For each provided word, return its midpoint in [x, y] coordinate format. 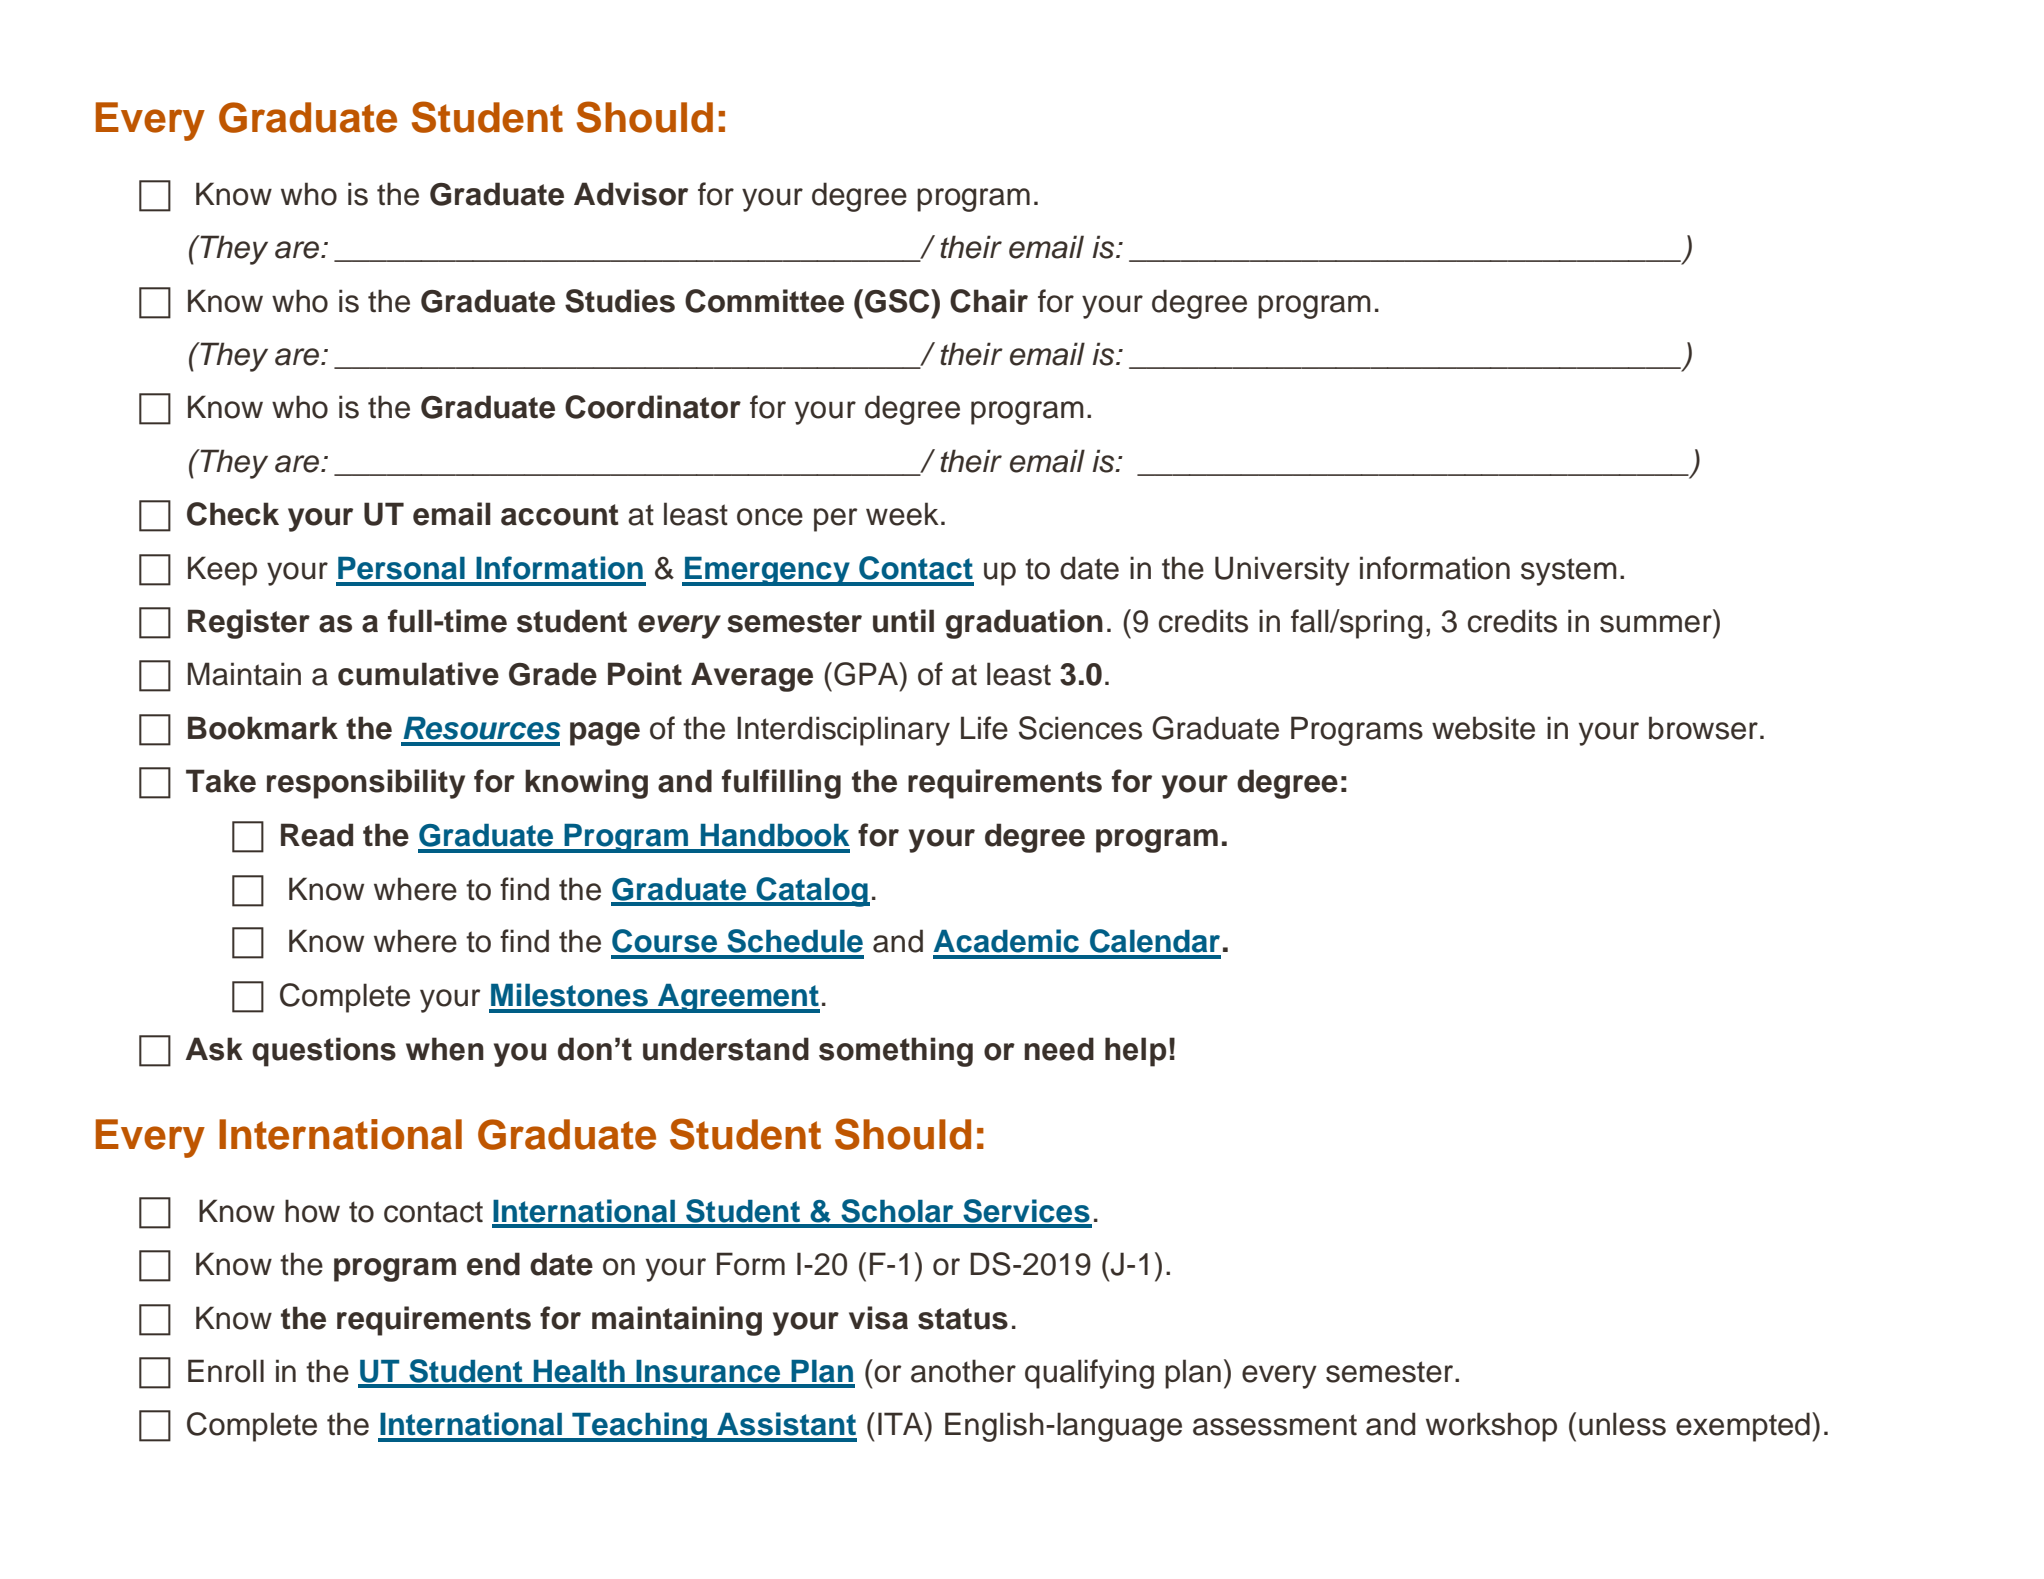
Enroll [226, 1371]
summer [1656, 624]
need [1059, 1049]
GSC [898, 301]
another [963, 1371]
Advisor [631, 194]
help [1135, 1052]
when [445, 1049]
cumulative [418, 674]
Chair [989, 301]
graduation [1024, 624]
